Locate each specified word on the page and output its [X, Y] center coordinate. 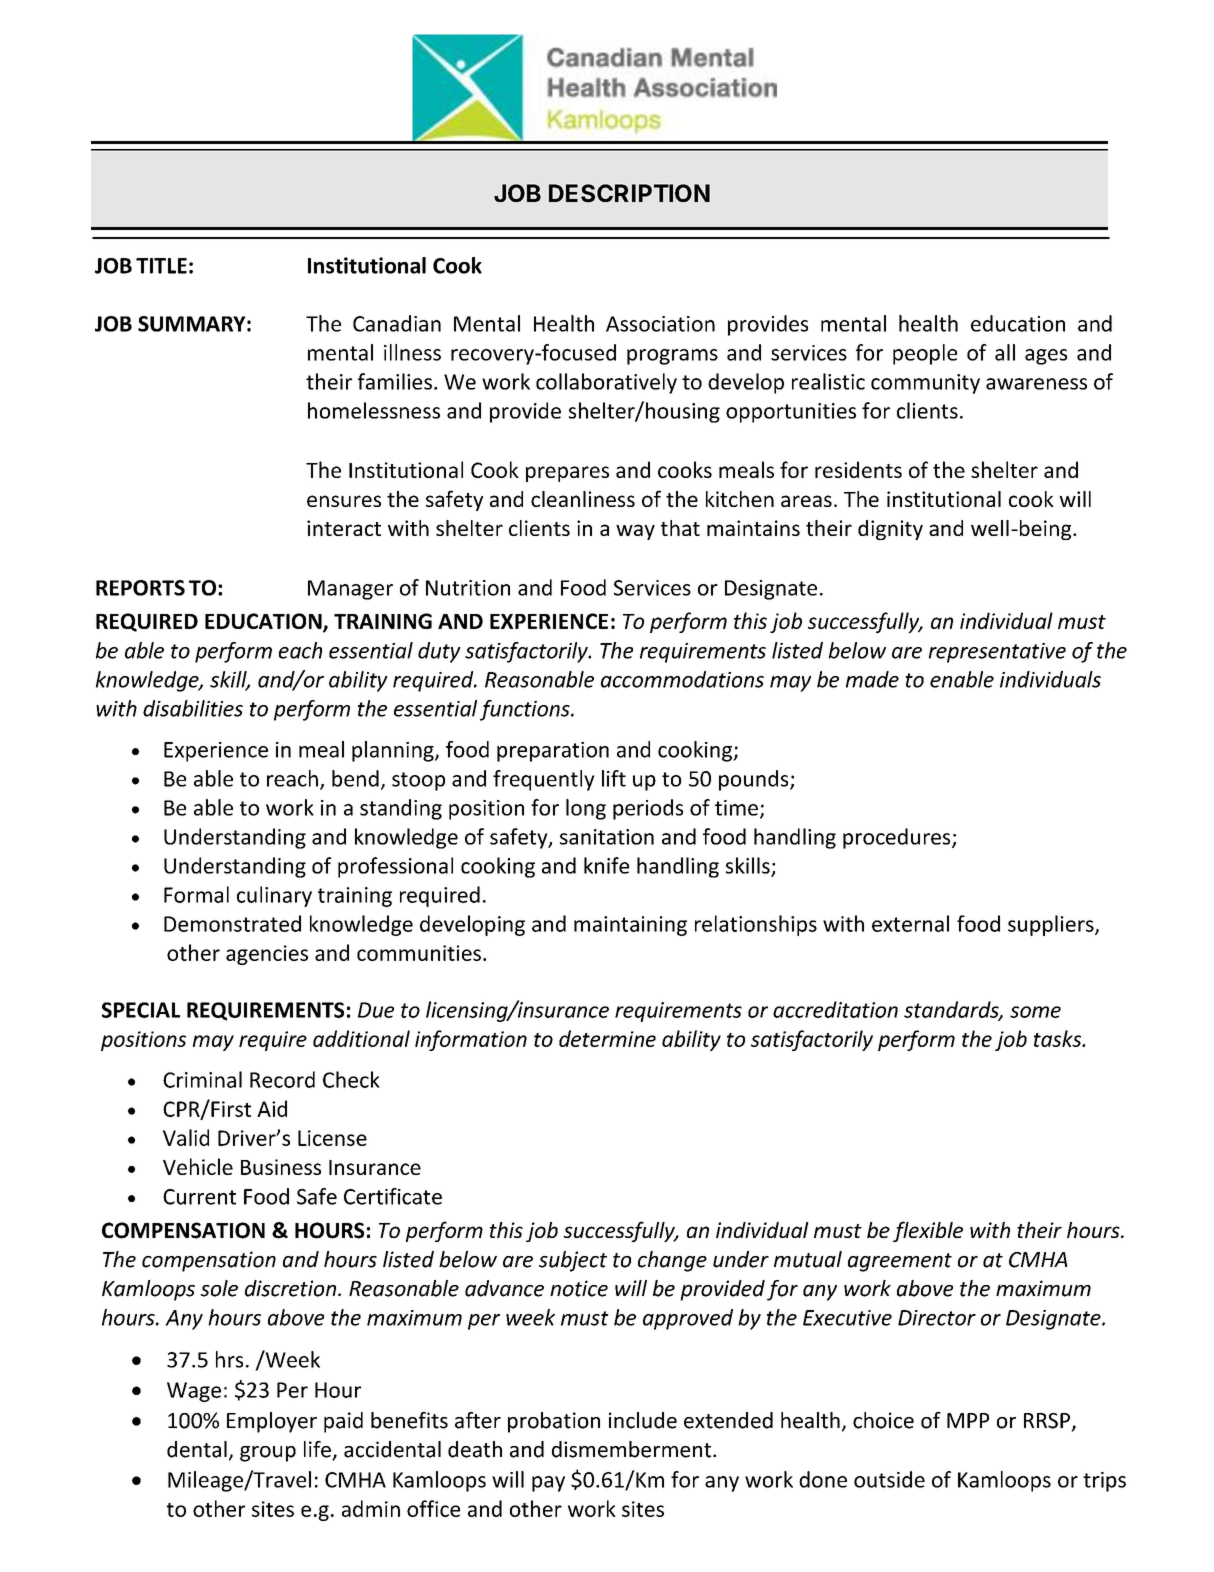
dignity [890, 530]
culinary [274, 896]
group [268, 1454]
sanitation [607, 837]
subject [573, 1261]
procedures [898, 838]
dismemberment [633, 1449]
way [635, 532]
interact [344, 528]
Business [281, 1167]
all [1005, 352]
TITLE [161, 266]
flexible [928, 1231]
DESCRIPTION [629, 193]
